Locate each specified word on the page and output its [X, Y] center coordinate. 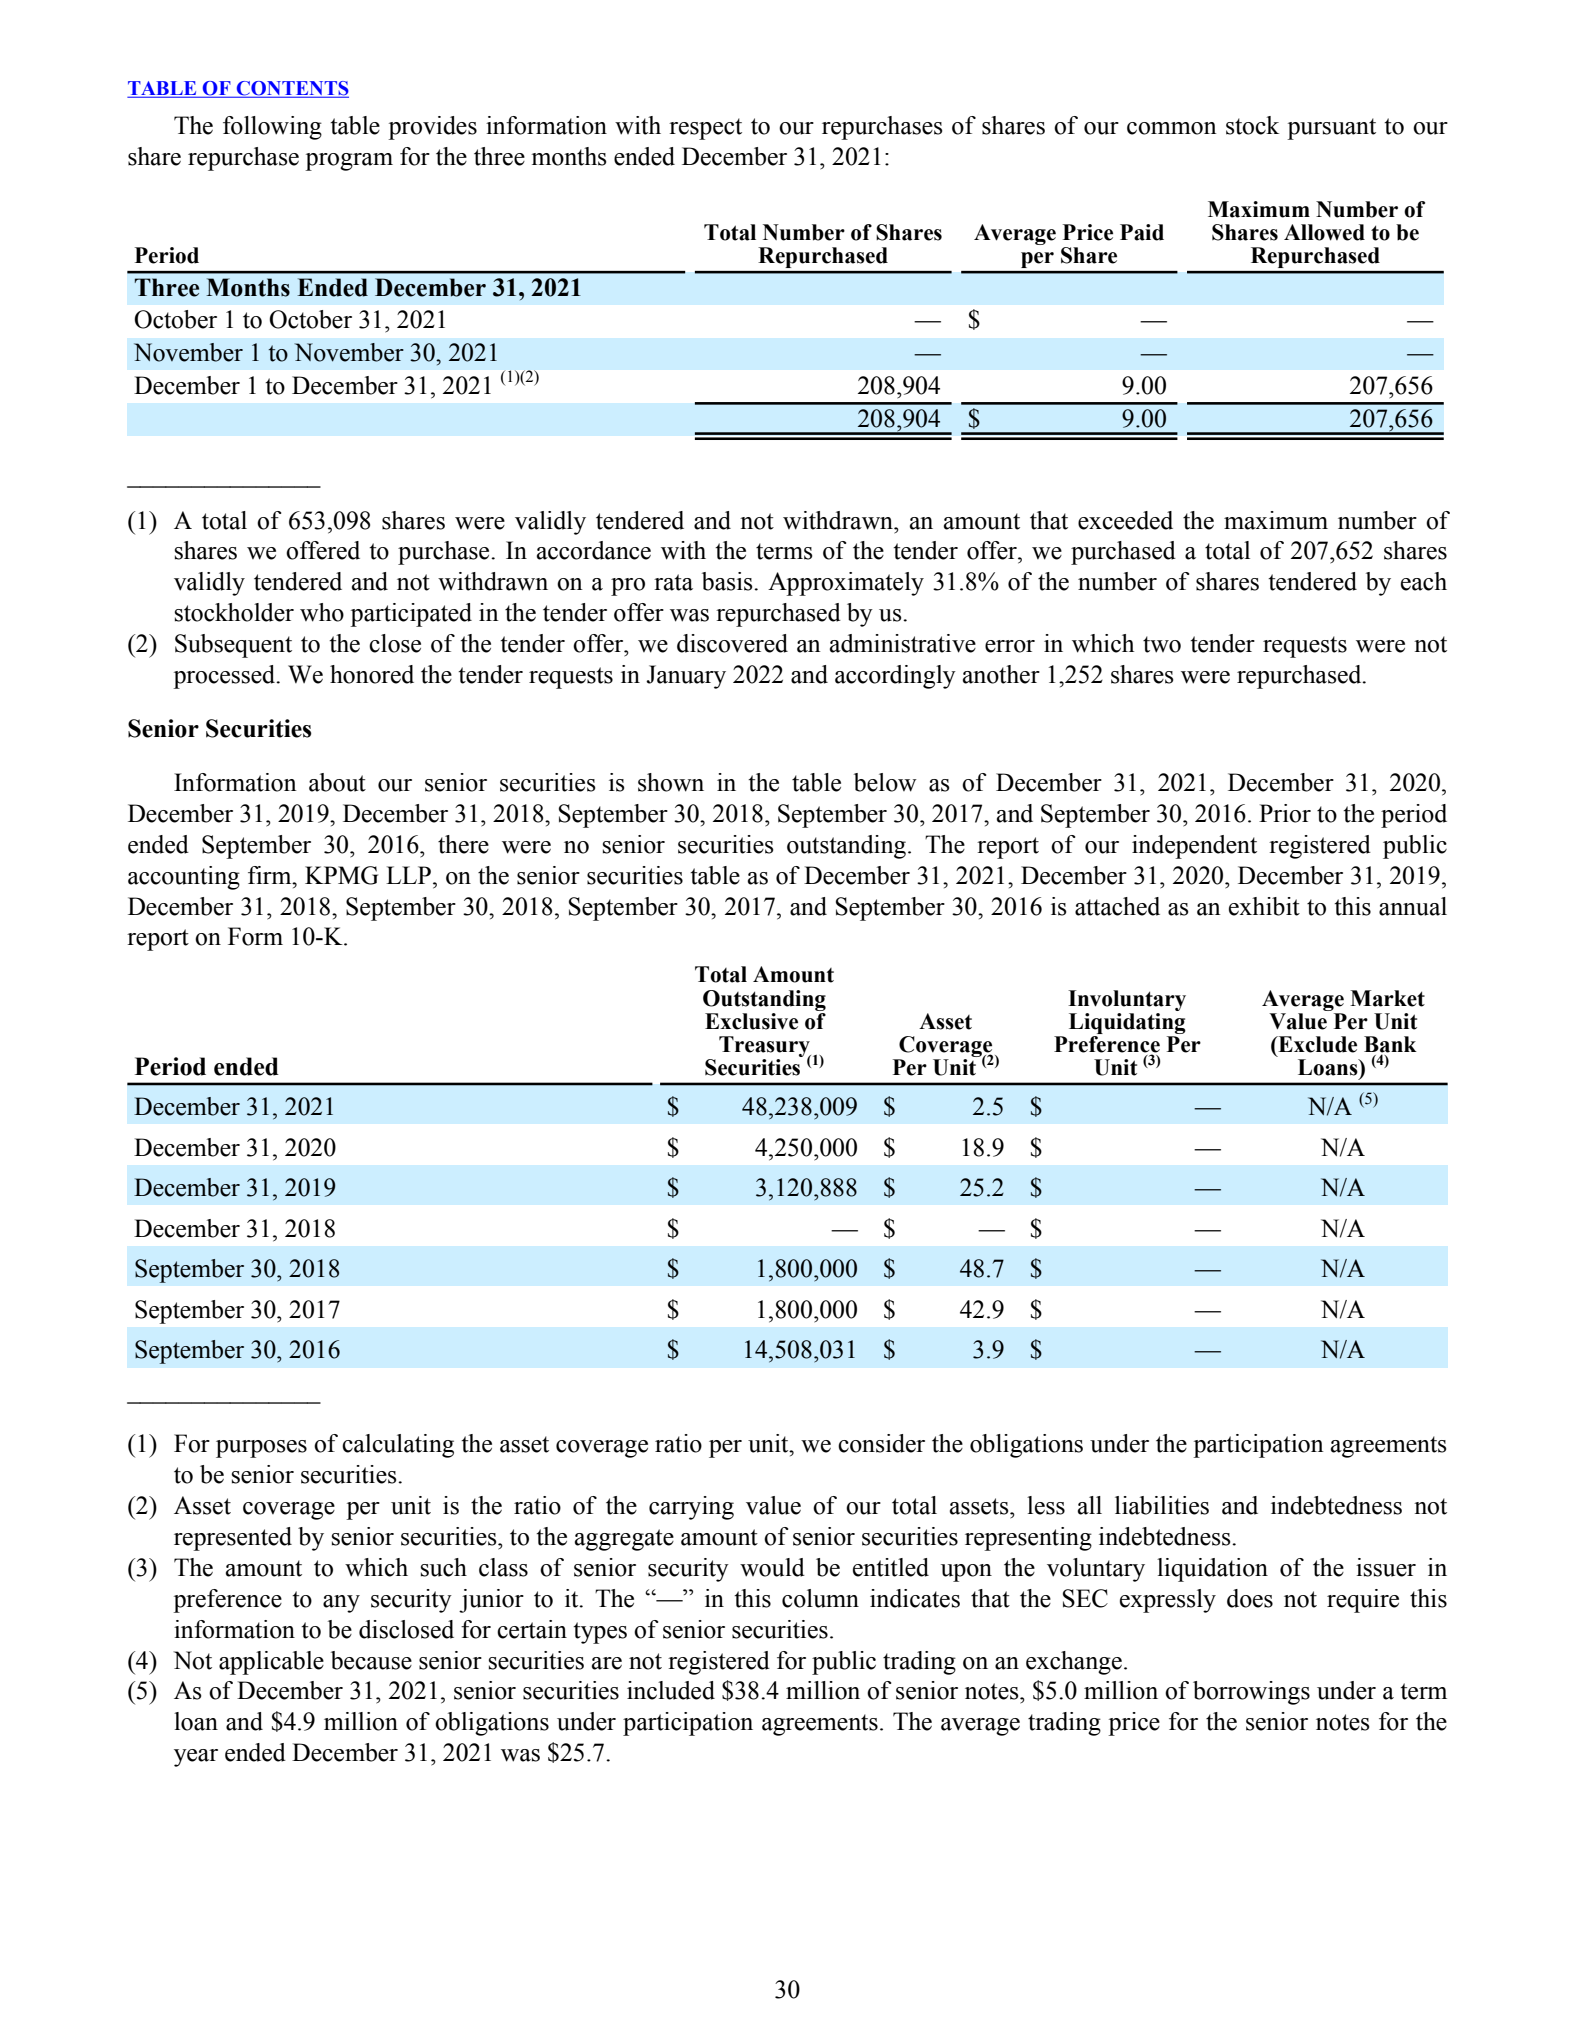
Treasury [765, 1047]
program [349, 162]
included [671, 1690]
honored [372, 674]
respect [705, 129]
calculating [398, 1446]
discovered [732, 643]
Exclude [1316, 1044]
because [371, 1660]
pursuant [1331, 129]
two [1162, 644]
